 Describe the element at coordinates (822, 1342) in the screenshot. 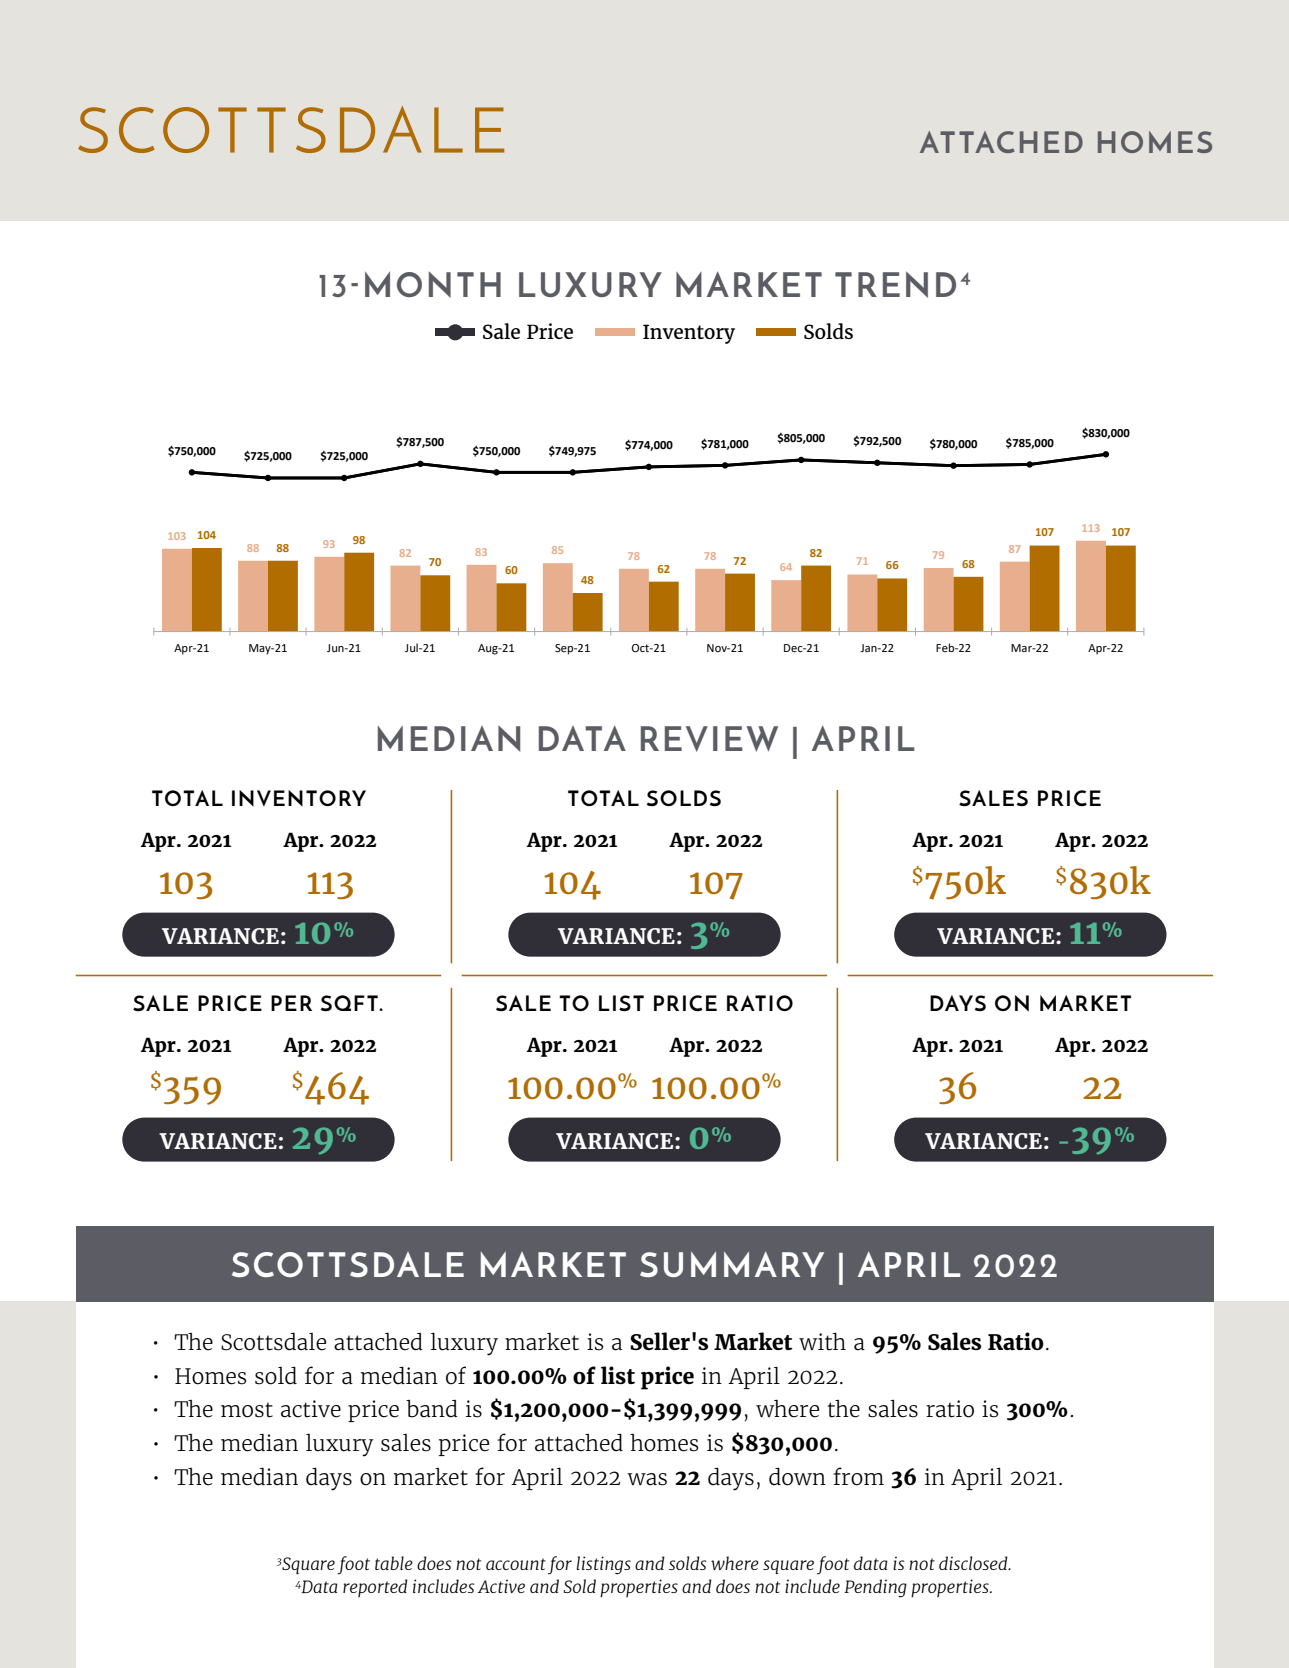

I see `with` at that location.
